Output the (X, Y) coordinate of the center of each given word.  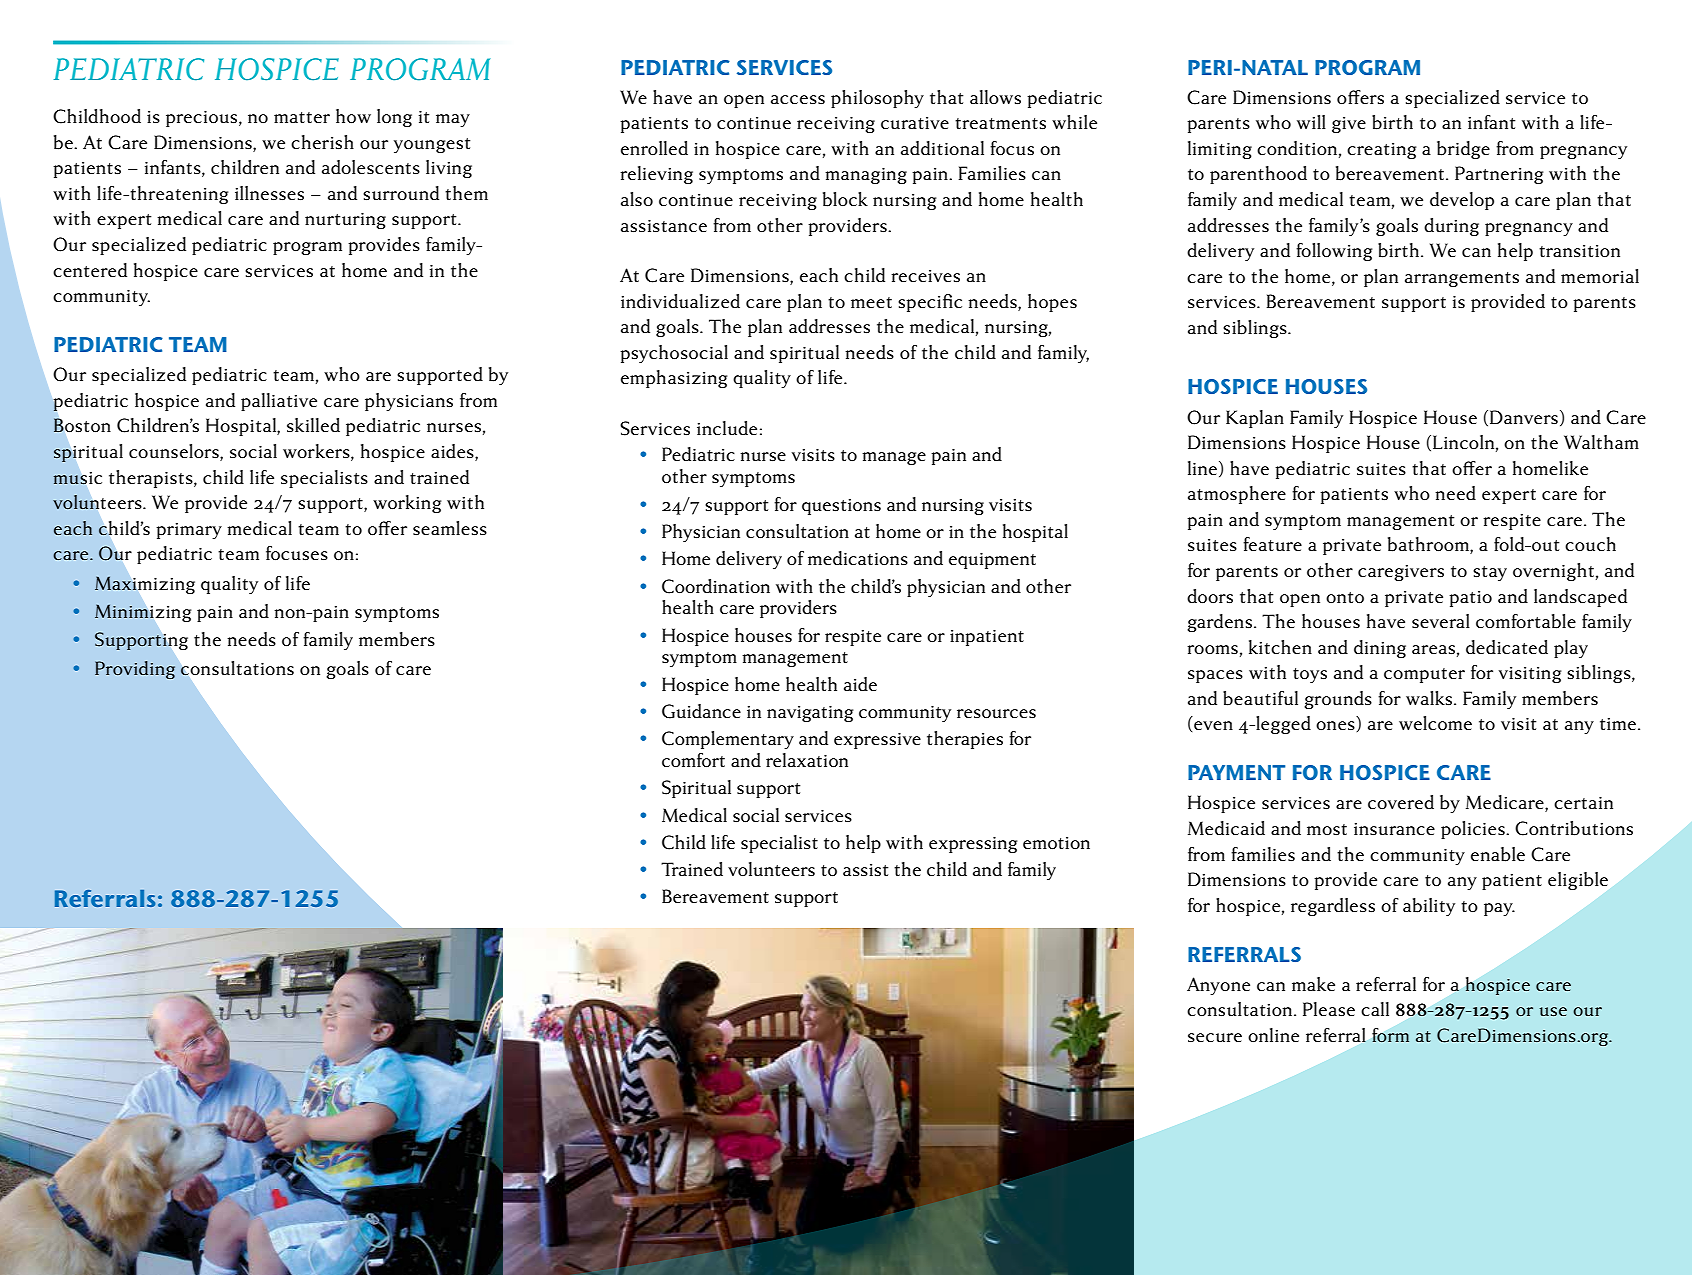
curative (915, 123)
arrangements (1462, 279)
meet (871, 302)
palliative (279, 402)
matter (302, 117)
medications (858, 558)
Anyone (1218, 986)
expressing (973, 845)
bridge (1463, 150)
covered (1401, 802)
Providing (135, 670)
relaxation (807, 760)
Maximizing (144, 585)
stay (1490, 573)
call (1375, 1009)
